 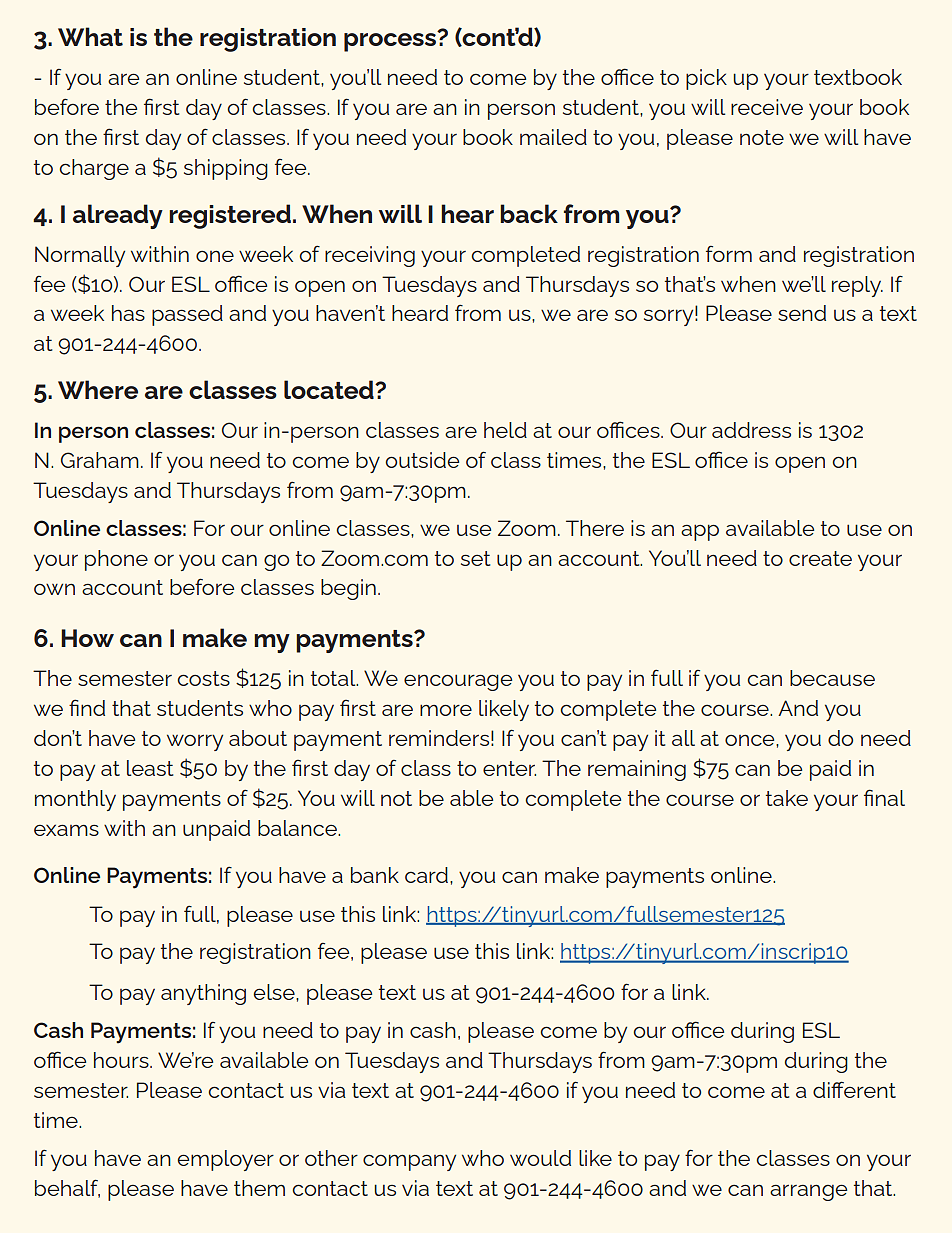 I want to click on employer, so click(x=225, y=1160).
